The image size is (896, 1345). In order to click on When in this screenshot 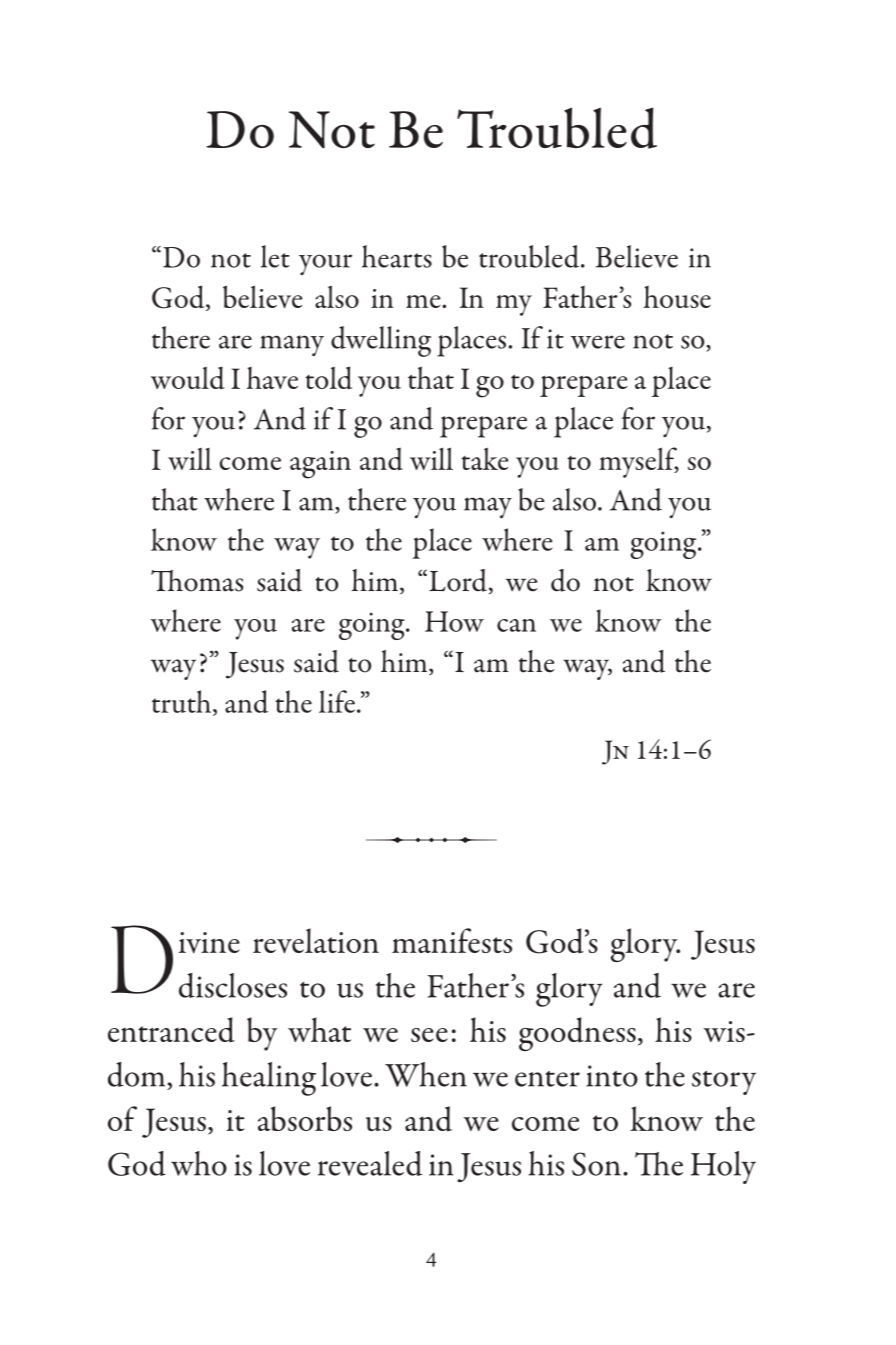, I will do `click(426, 1074)`.
